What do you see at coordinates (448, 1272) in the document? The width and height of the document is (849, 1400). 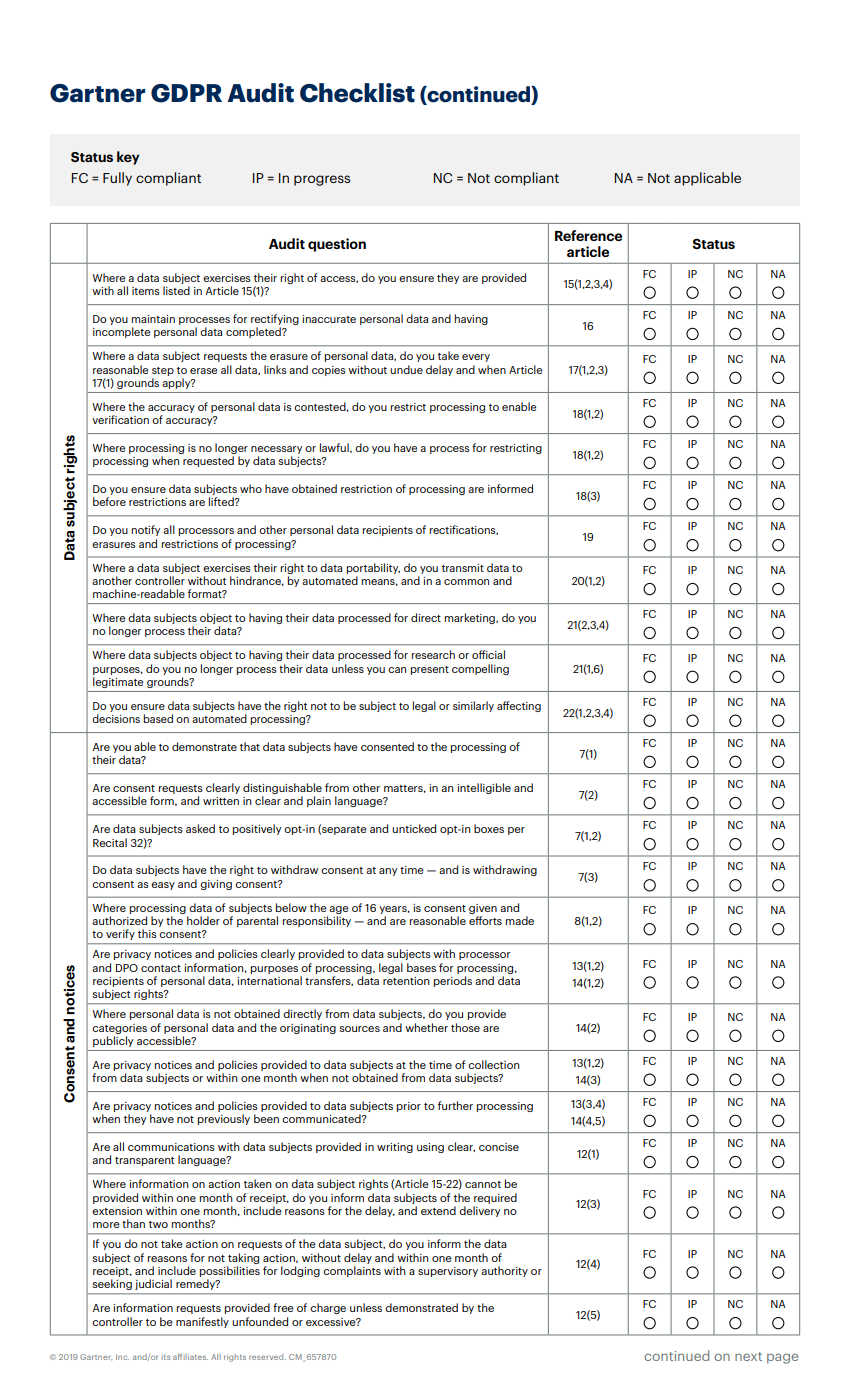 I see `supervisory` at bounding box center [448, 1272].
